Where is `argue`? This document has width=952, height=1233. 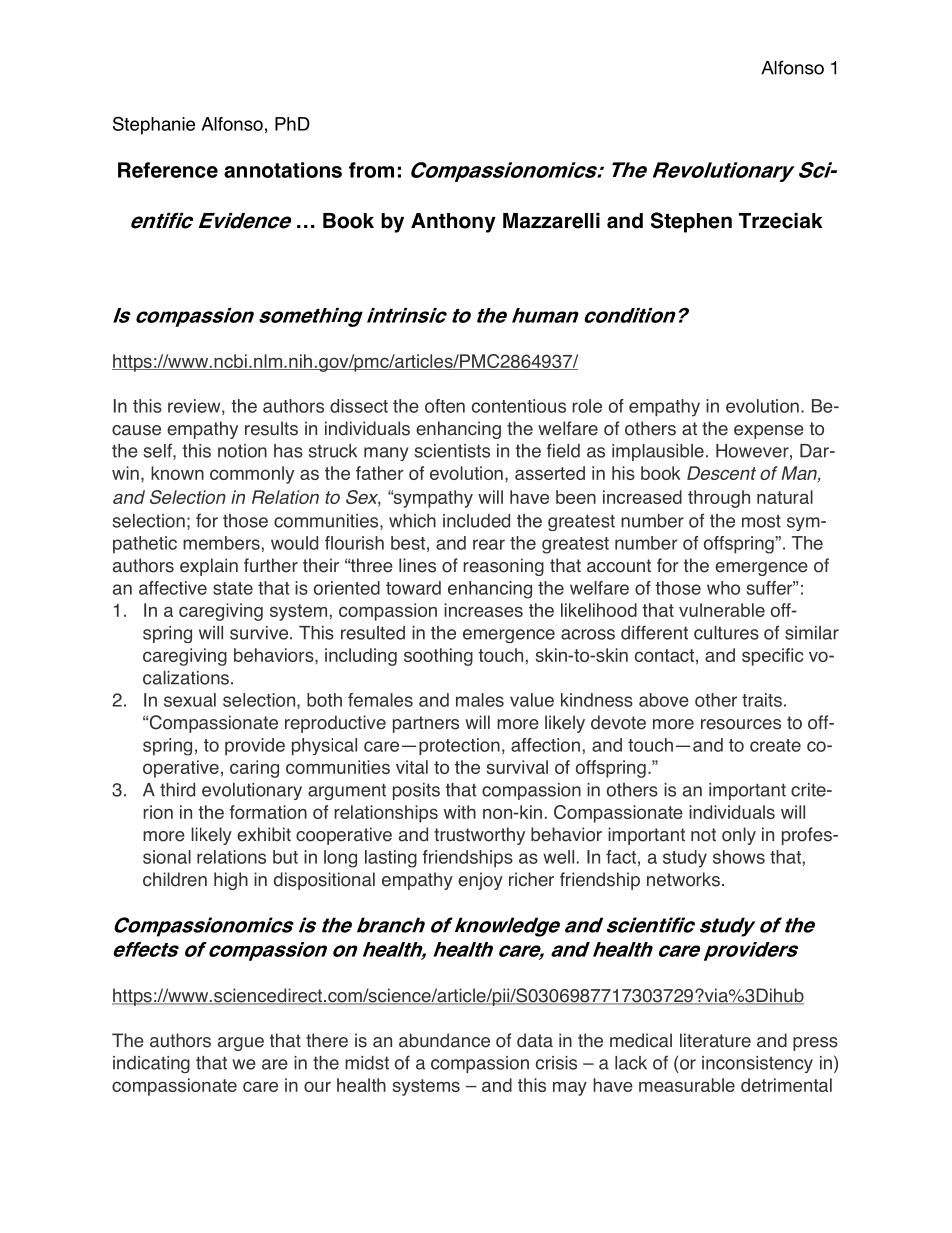 argue is located at coordinates (241, 1044).
